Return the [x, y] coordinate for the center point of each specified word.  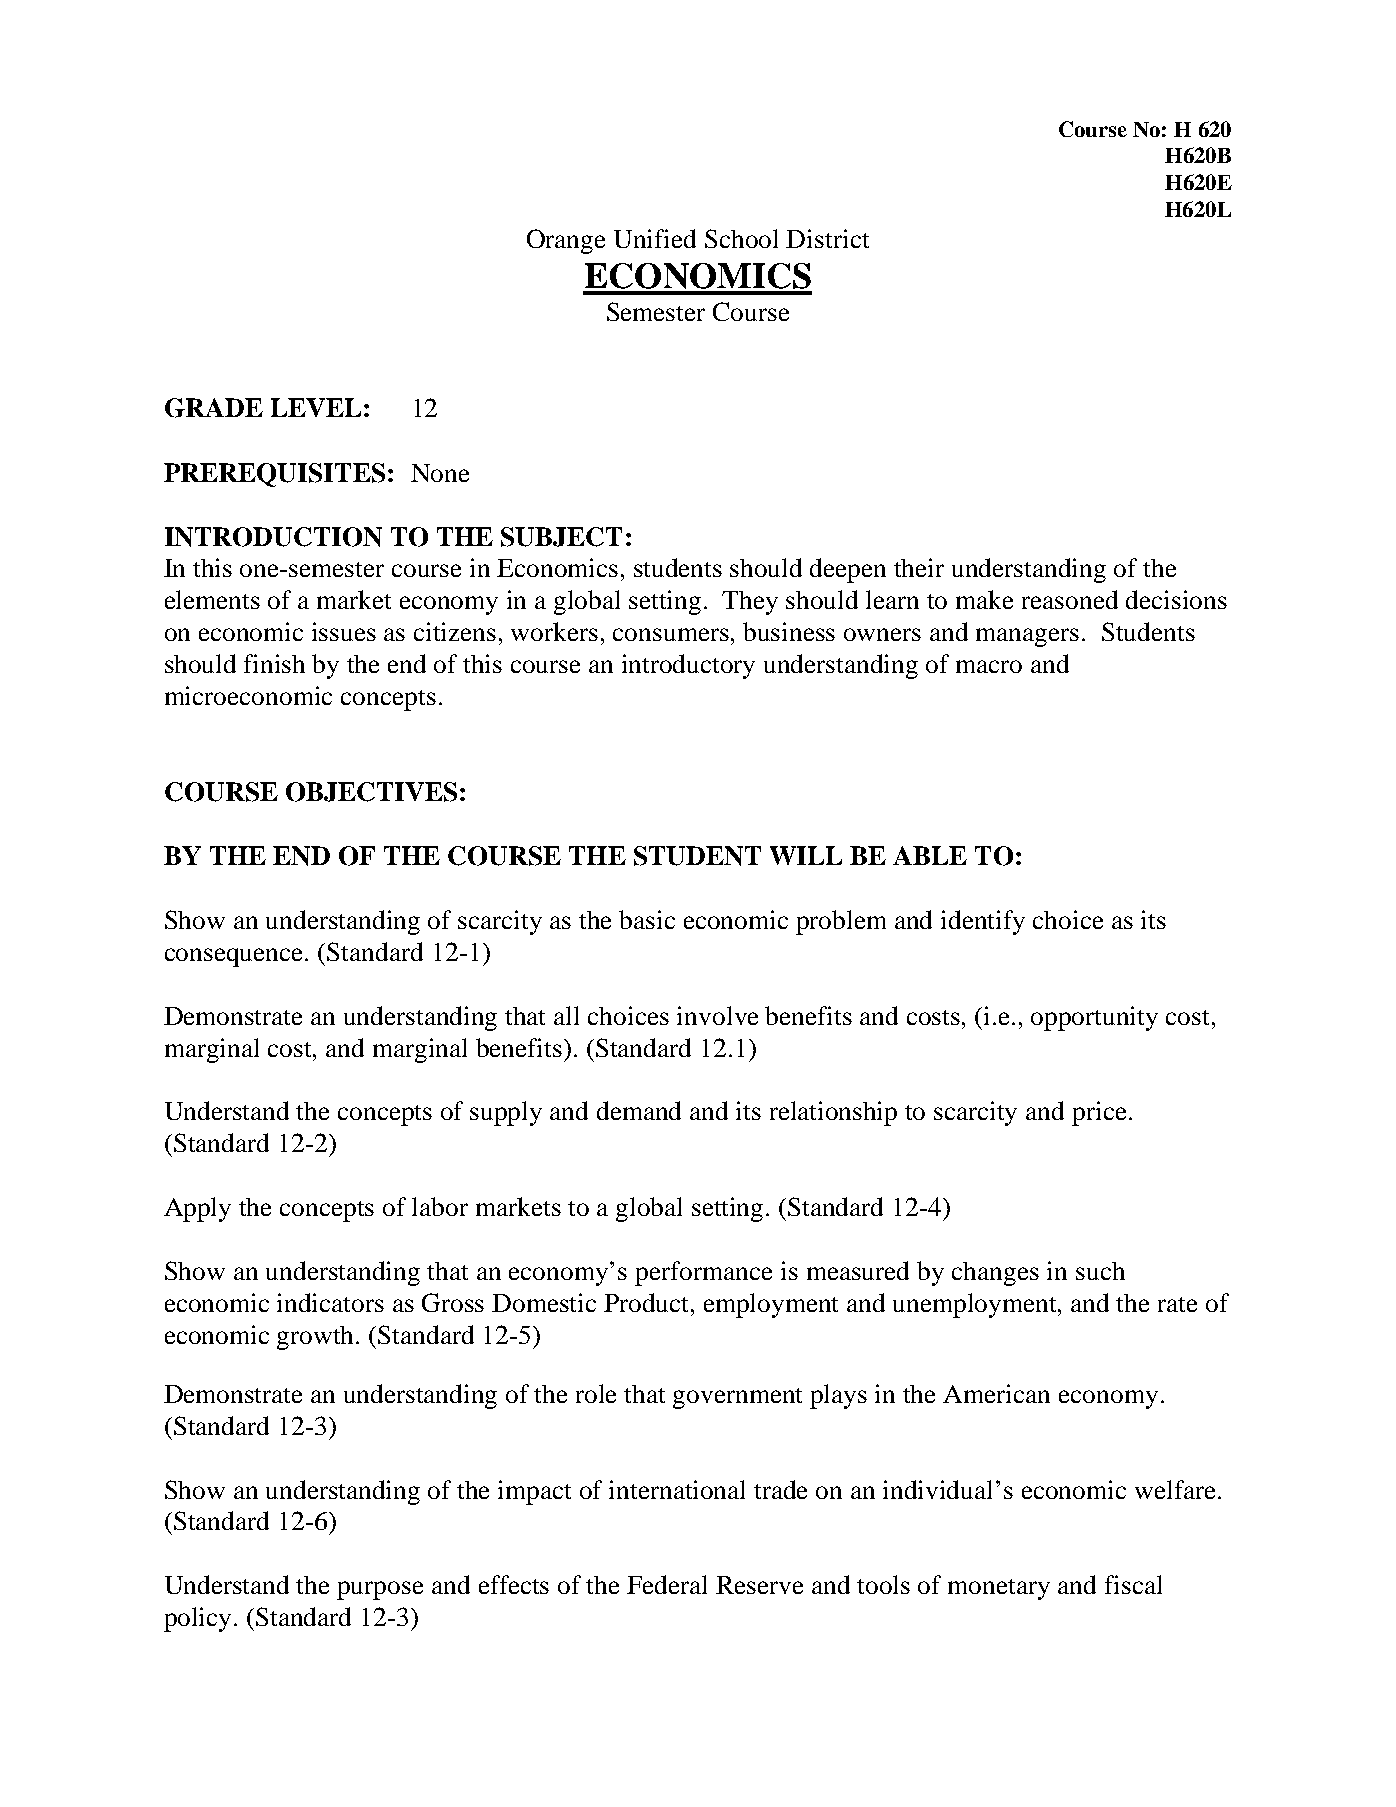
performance [703, 1273]
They [750, 603]
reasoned [1070, 599]
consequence [235, 957]
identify [983, 922]
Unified [655, 238]
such [1100, 1271]
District [827, 238]
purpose [380, 1590]
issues [344, 631]
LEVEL [316, 407]
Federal [667, 1584]
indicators [330, 1302]
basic [647, 919]
